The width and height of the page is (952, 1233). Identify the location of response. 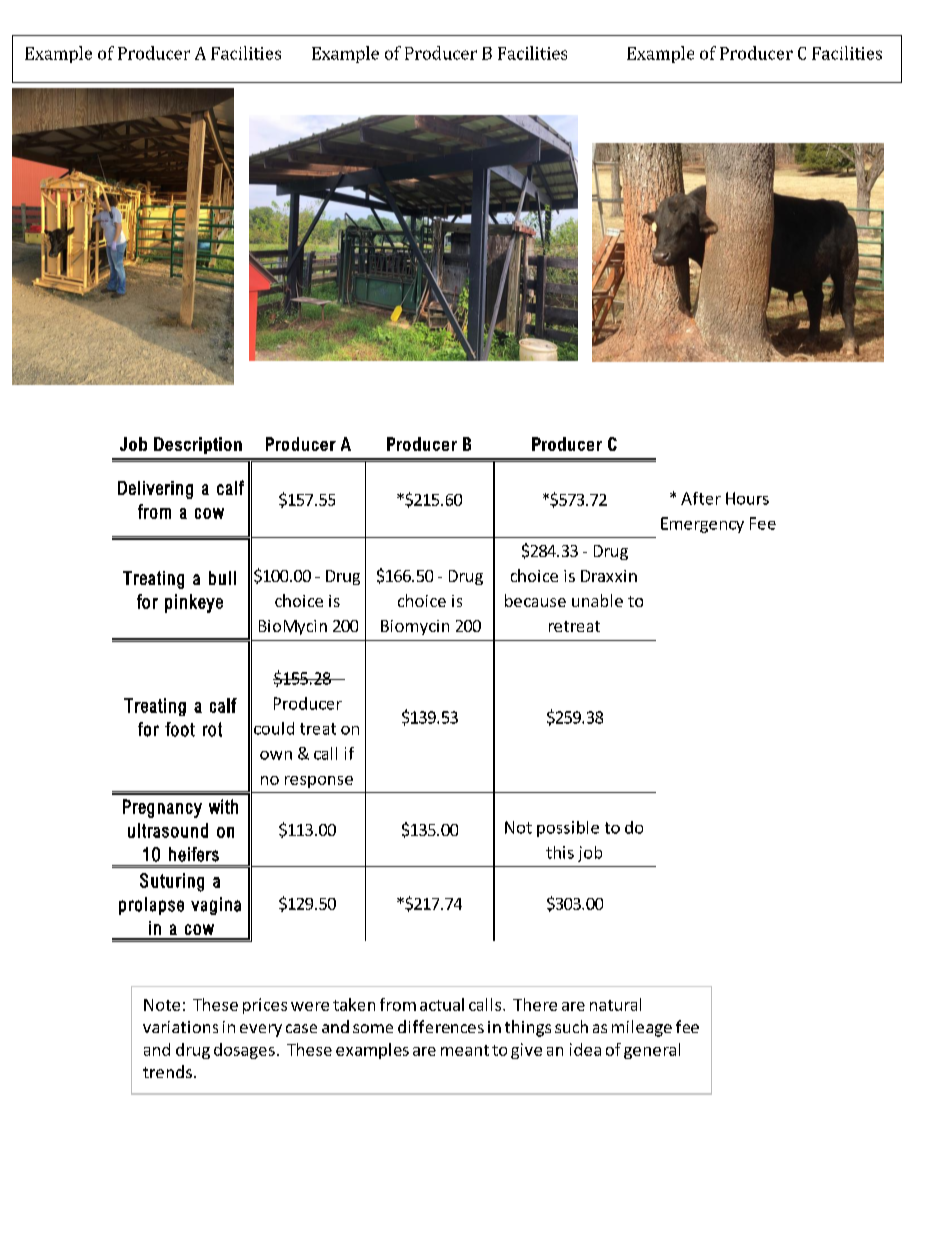
(319, 782).
